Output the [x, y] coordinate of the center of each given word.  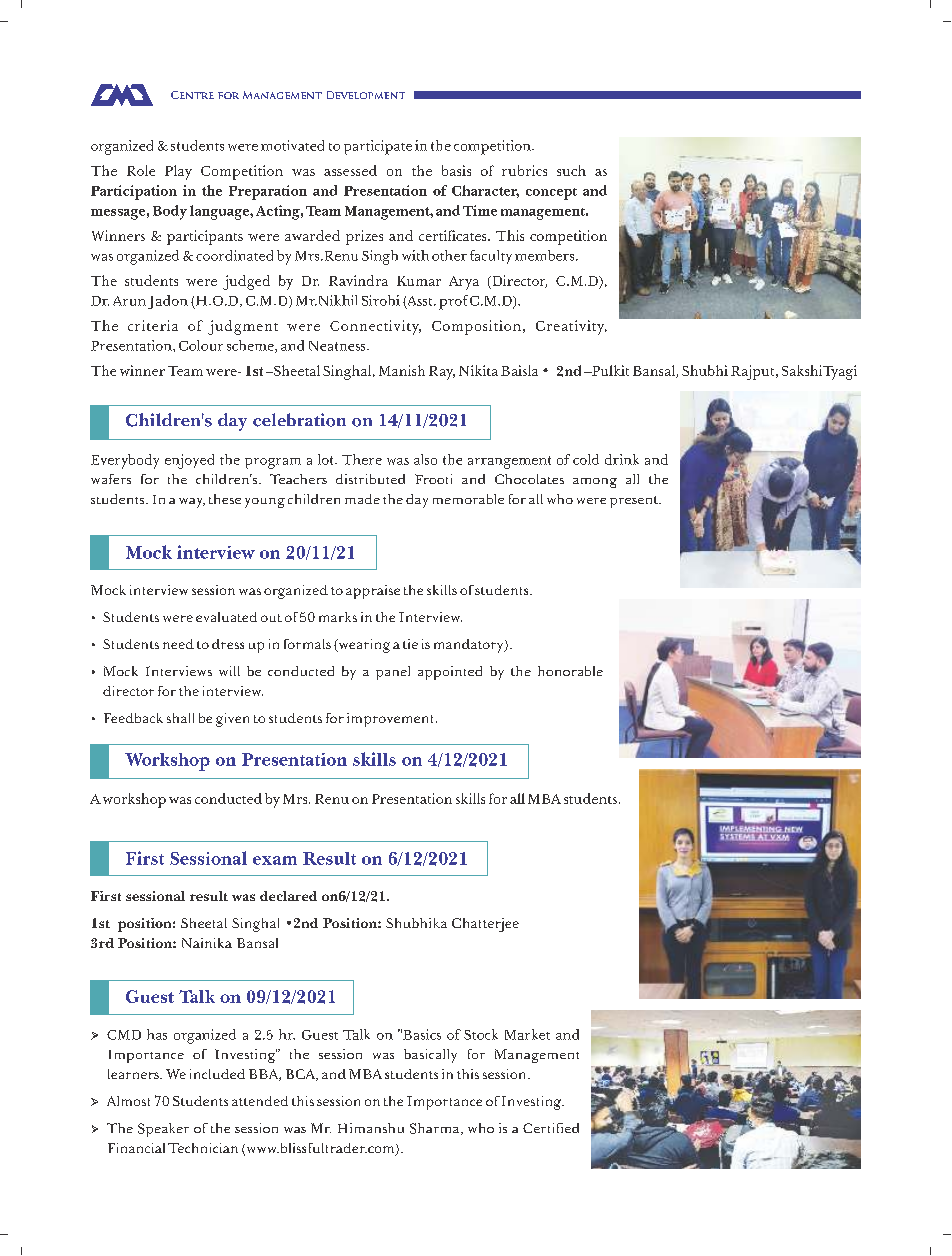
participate [378, 147]
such [571, 170]
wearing [363, 646]
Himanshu [371, 1128]
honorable [570, 671]
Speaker [163, 1130]
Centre [192, 95]
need [178, 644]
